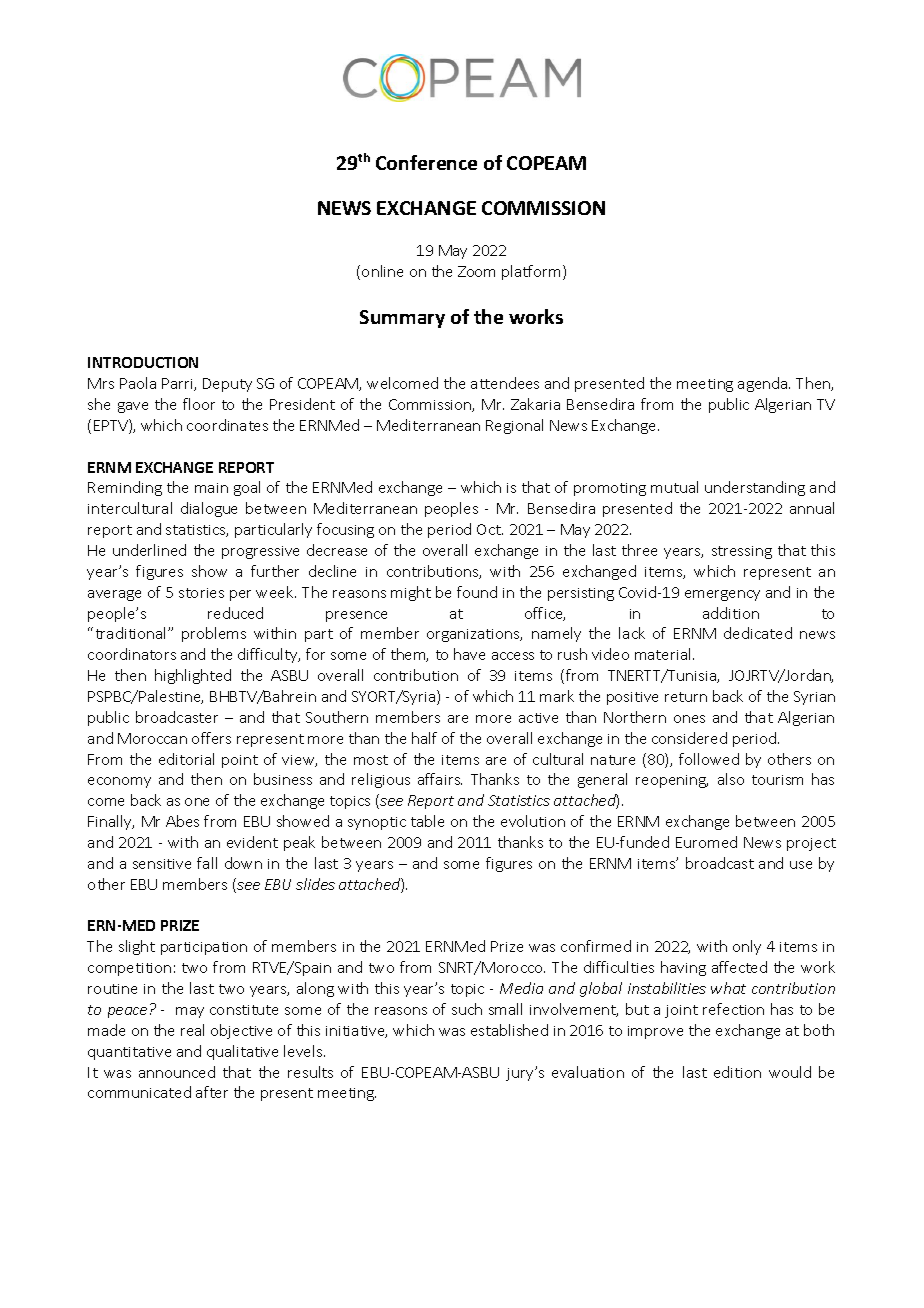 Image resolution: width=924 pixels, height=1308 pixels. I want to click on attendees, so click(505, 383).
